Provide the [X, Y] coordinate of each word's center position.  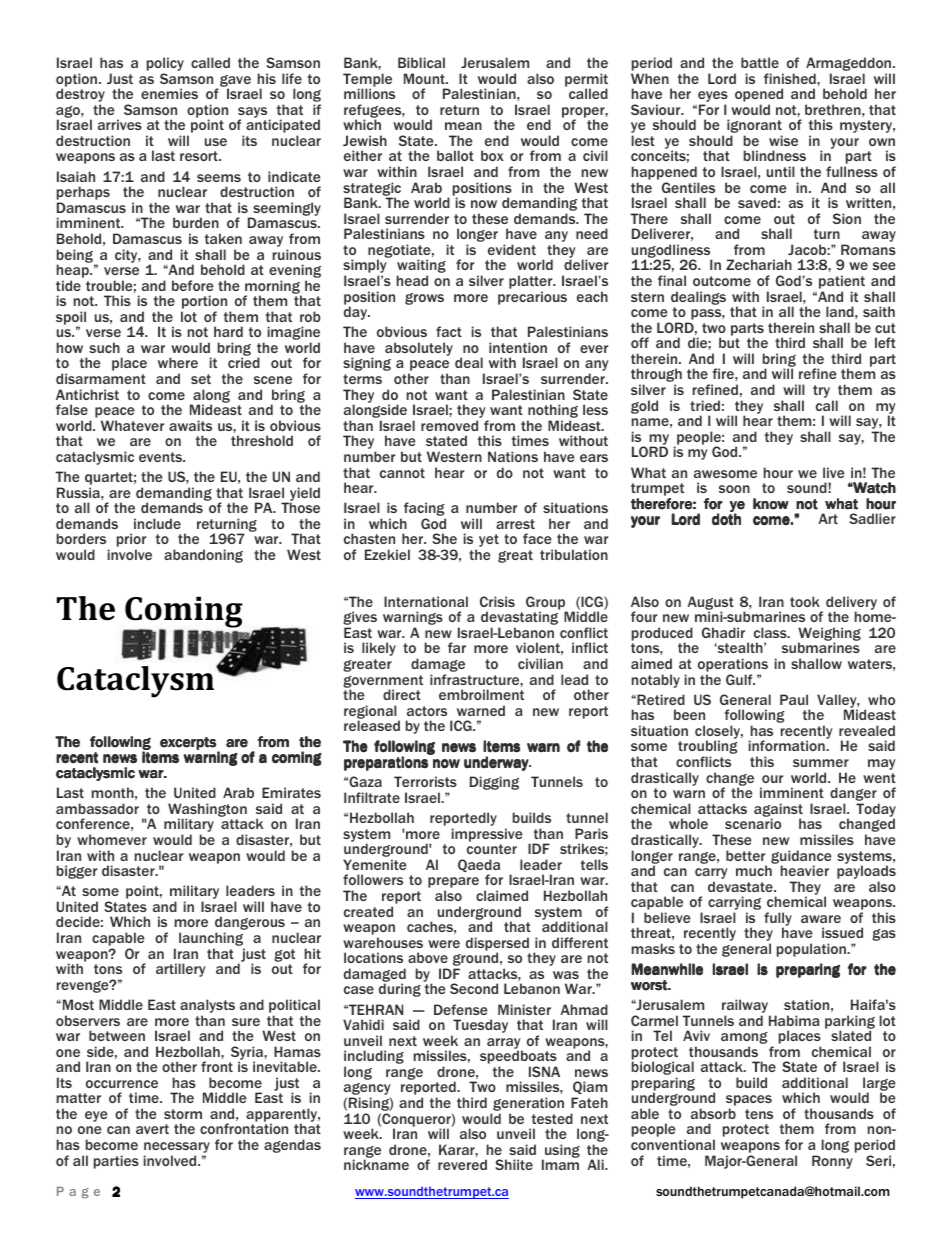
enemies [169, 93]
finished [791, 78]
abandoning [203, 556]
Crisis [497, 601]
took [805, 601]
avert [152, 1129]
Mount [425, 78]
